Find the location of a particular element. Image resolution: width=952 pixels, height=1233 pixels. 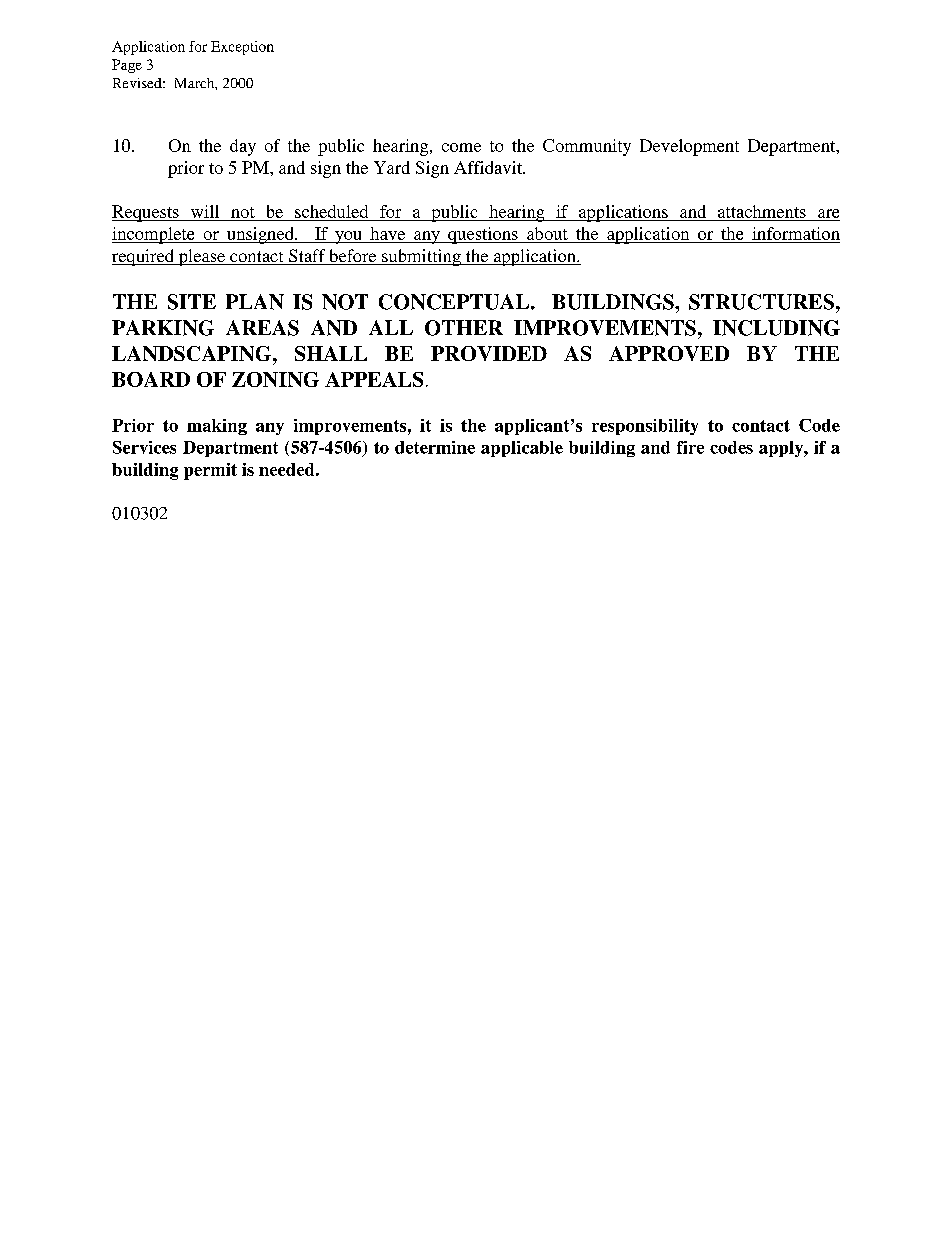

BOARD is located at coordinates (151, 379).
